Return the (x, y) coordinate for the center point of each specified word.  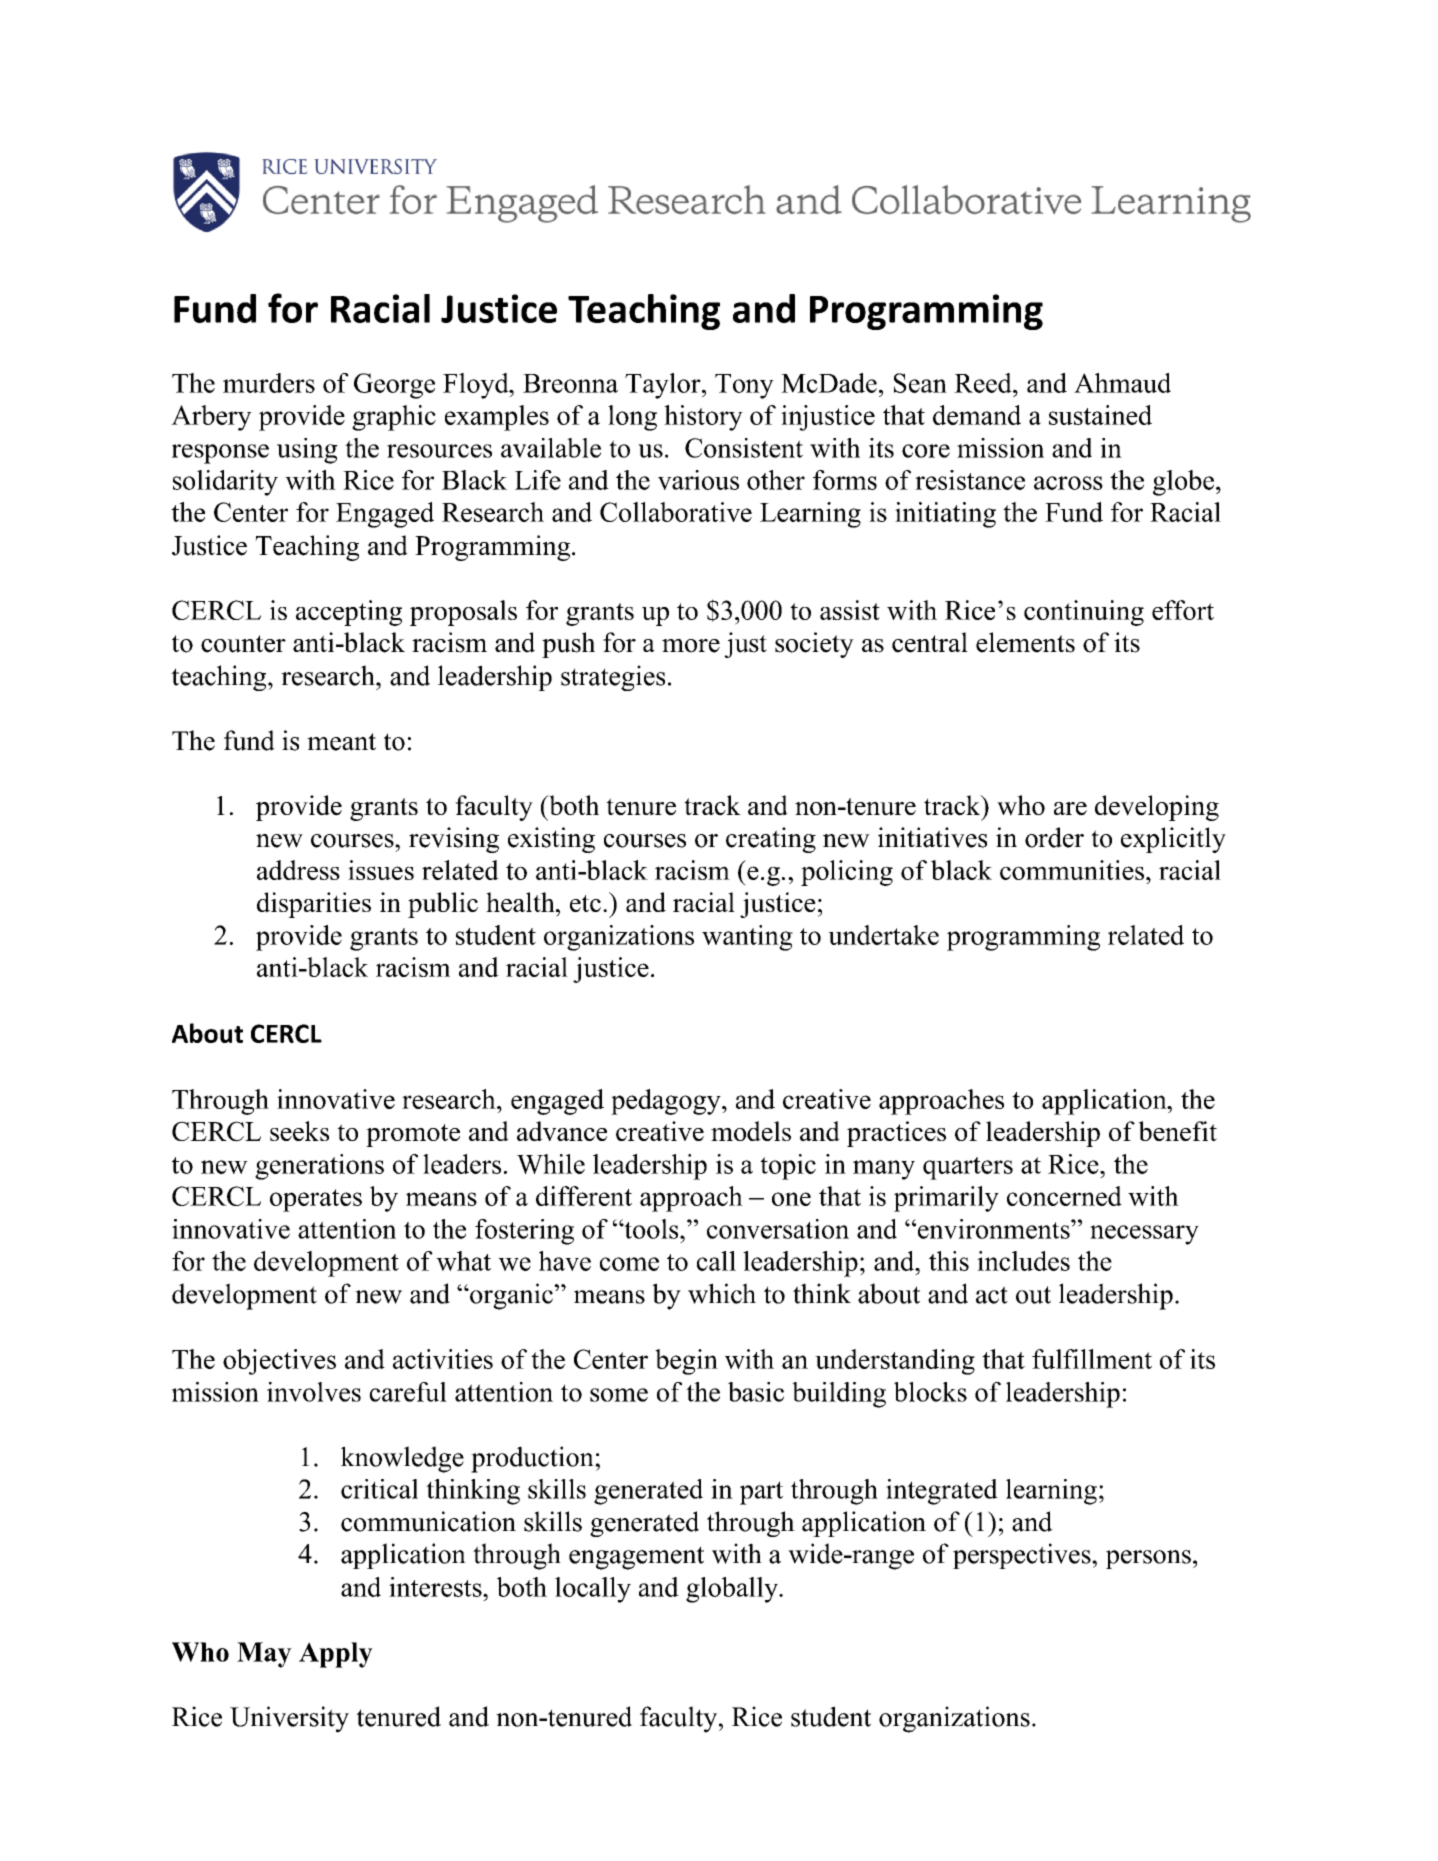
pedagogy (667, 1102)
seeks (299, 1131)
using (307, 451)
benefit (1177, 1131)
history (703, 418)
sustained (1100, 415)
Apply (336, 1655)
